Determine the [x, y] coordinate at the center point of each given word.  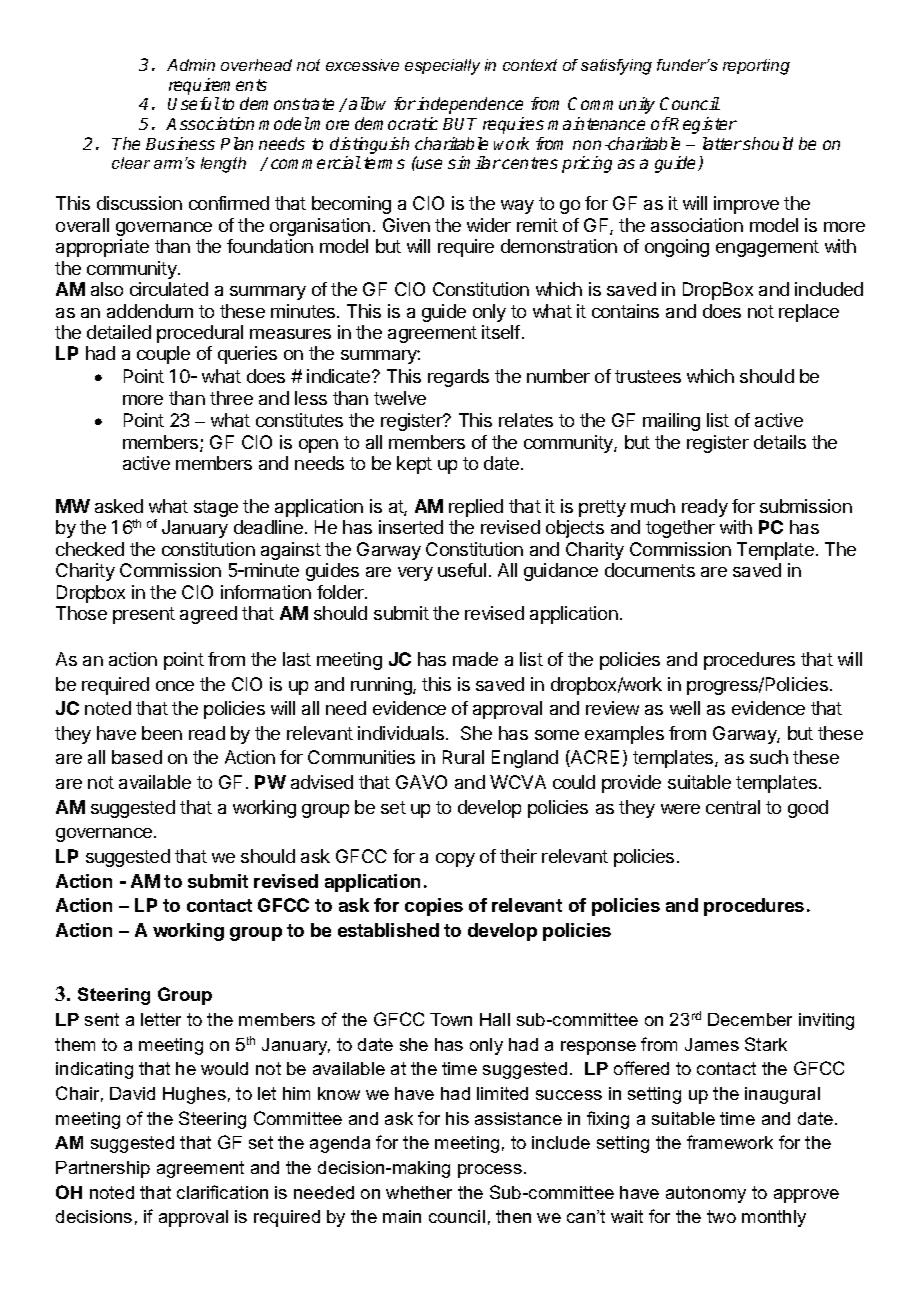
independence [470, 105]
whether [419, 1192]
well [685, 708]
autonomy [706, 1194]
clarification [222, 1192]
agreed [208, 615]
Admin [191, 65]
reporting [756, 67]
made [475, 659]
